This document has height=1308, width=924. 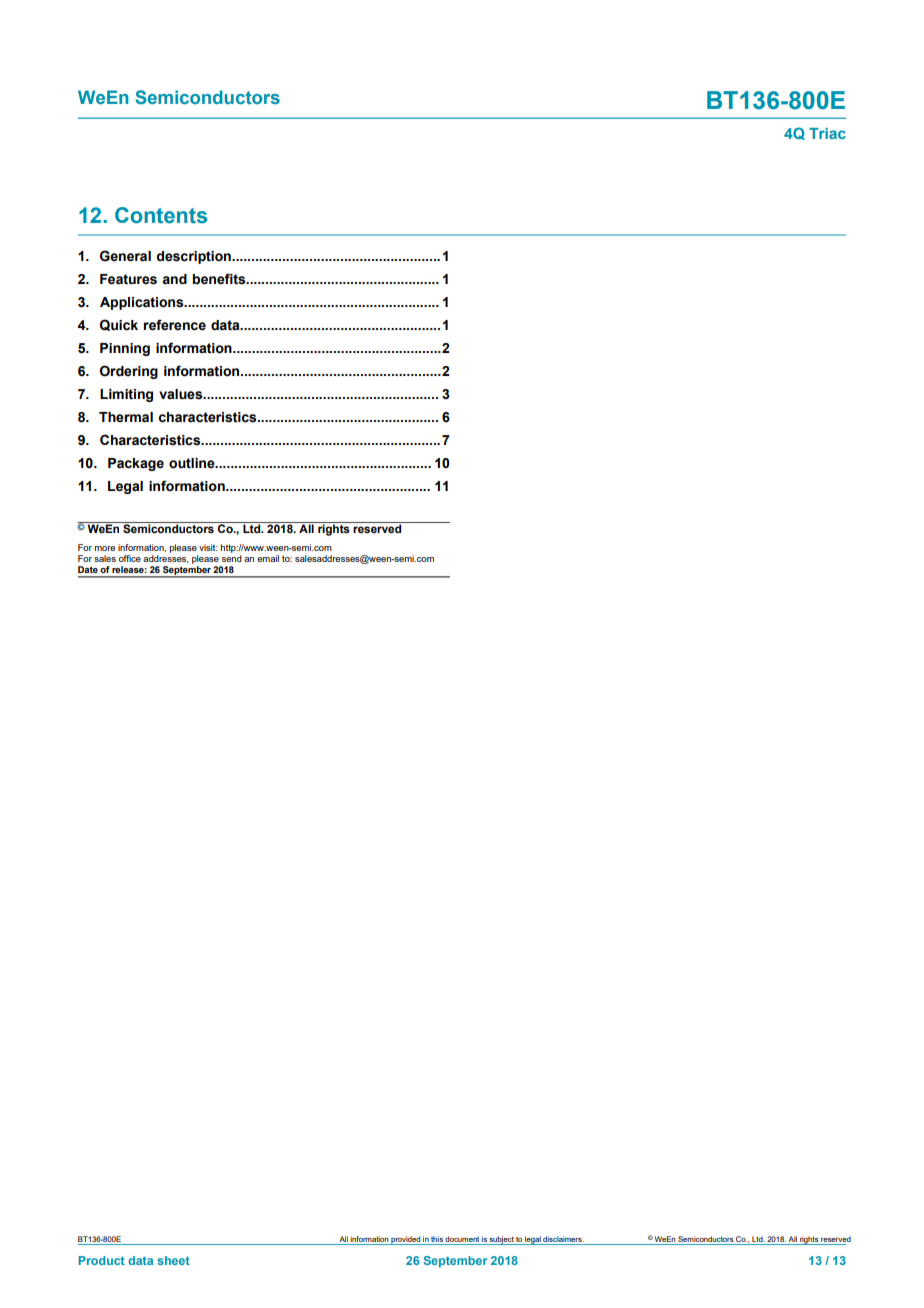 What do you see at coordinates (173, 1260) in the document?
I see `sheet` at bounding box center [173, 1260].
